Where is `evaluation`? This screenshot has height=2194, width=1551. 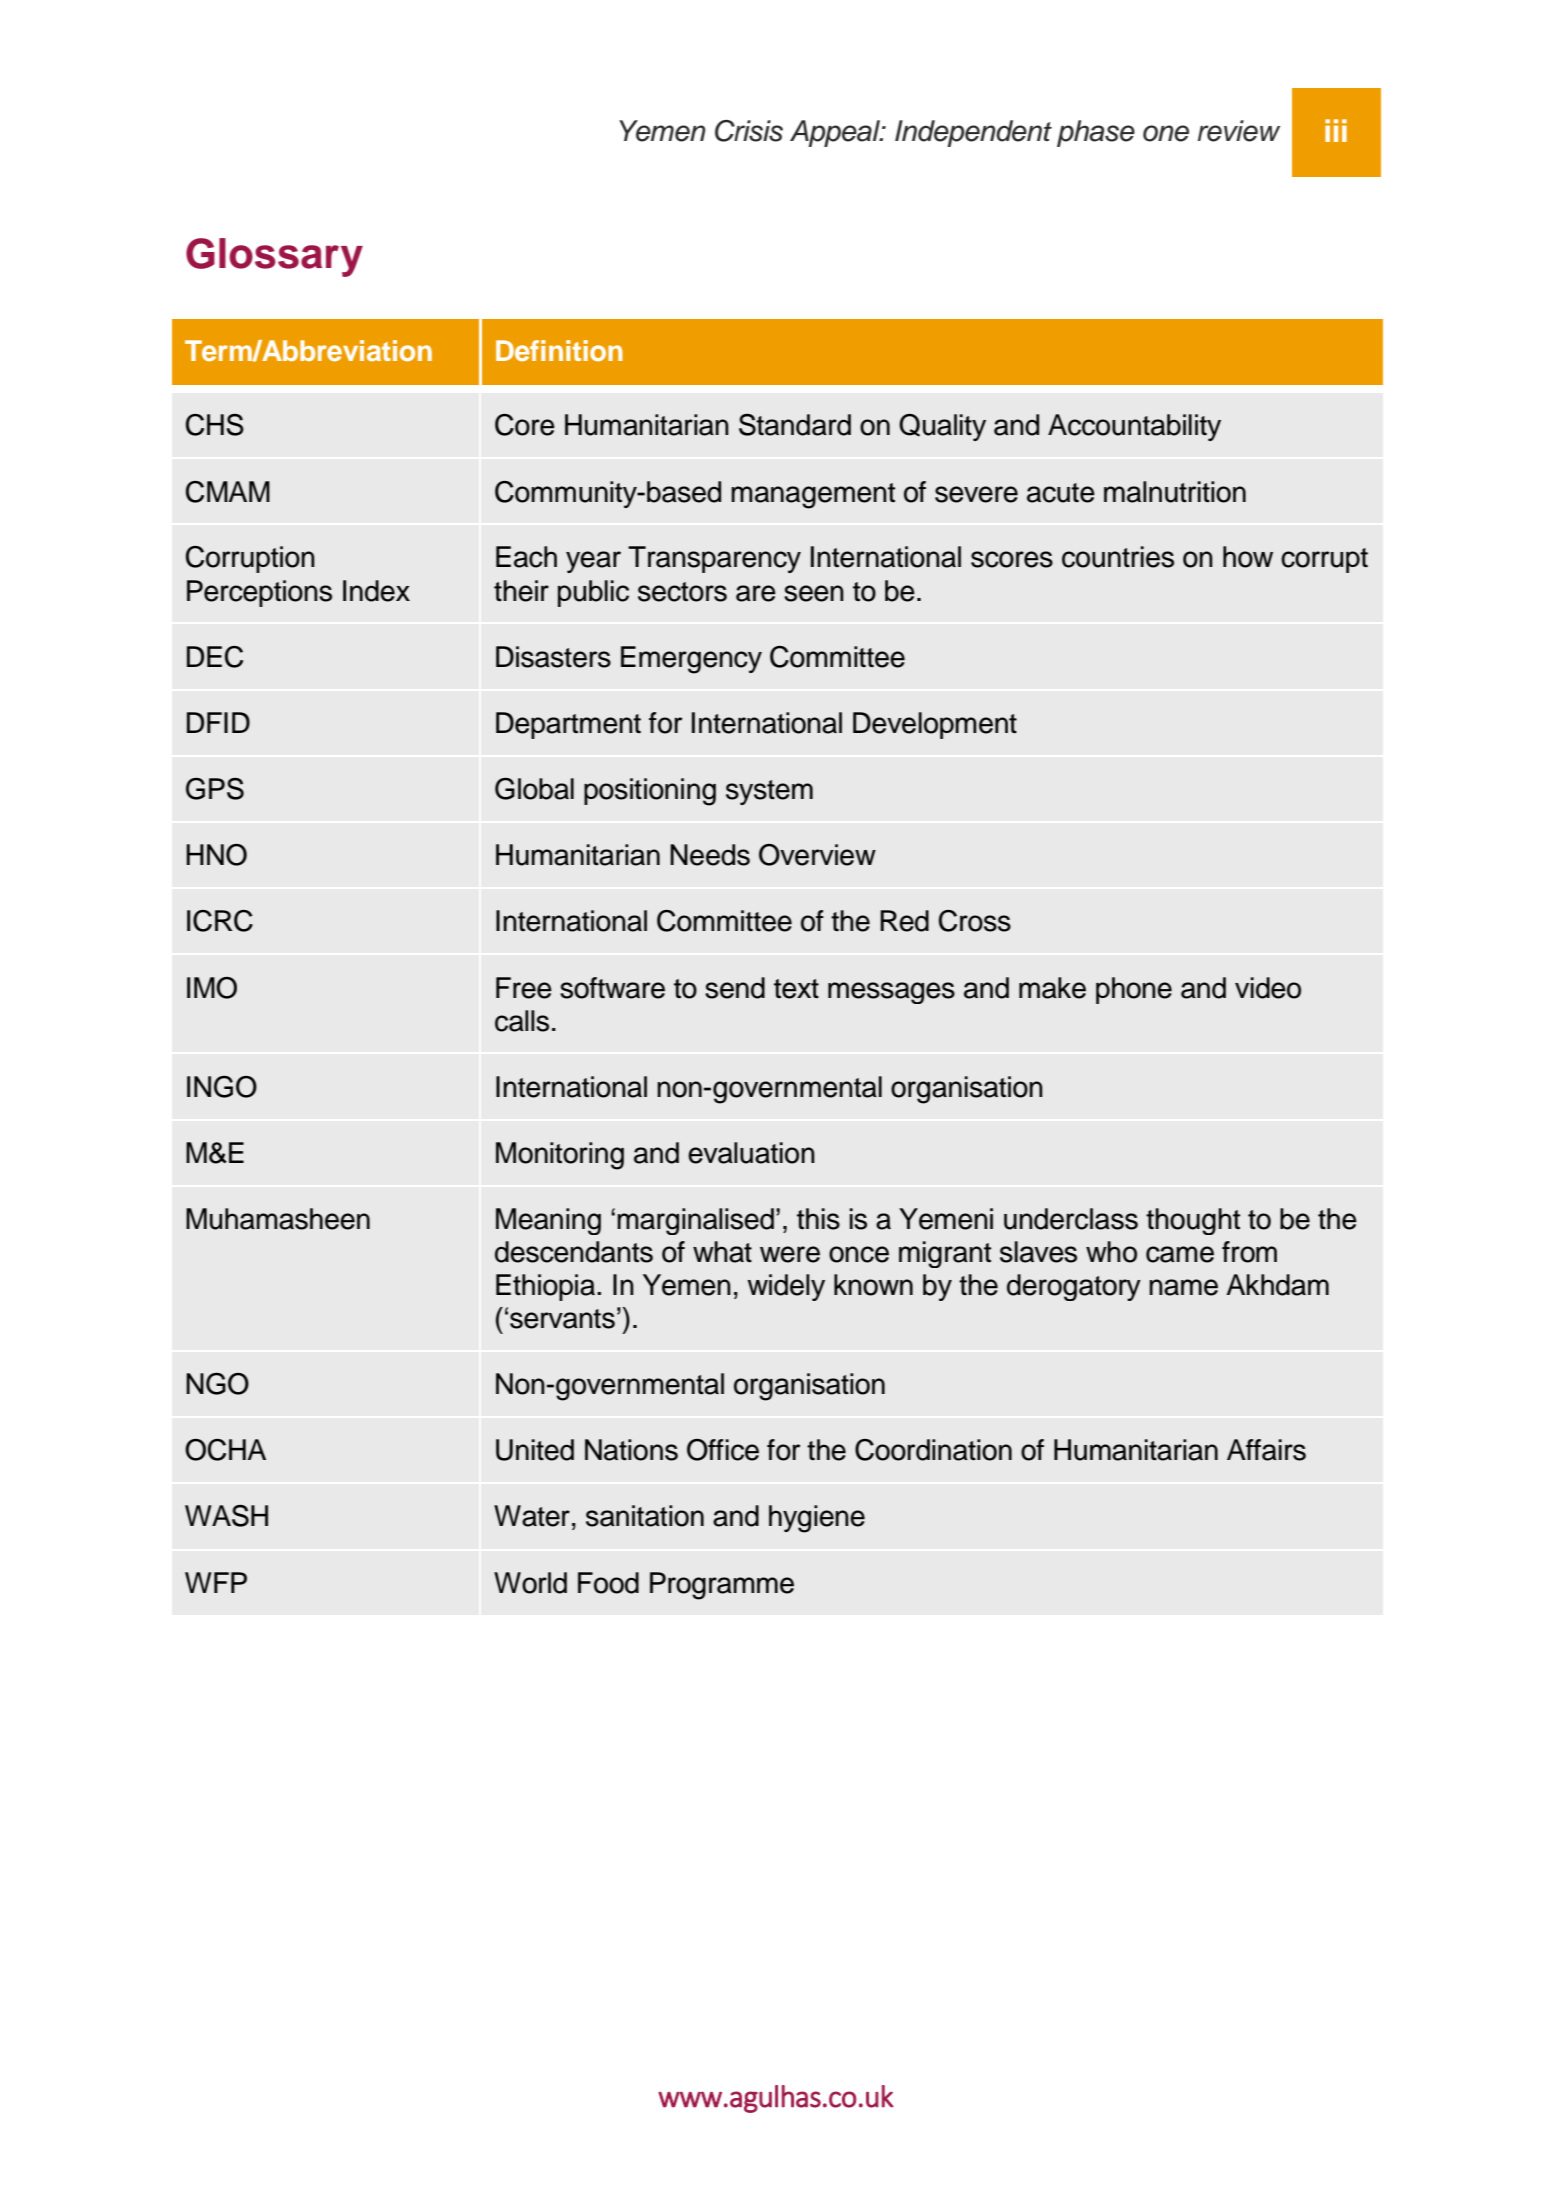 evaluation is located at coordinates (751, 1153).
